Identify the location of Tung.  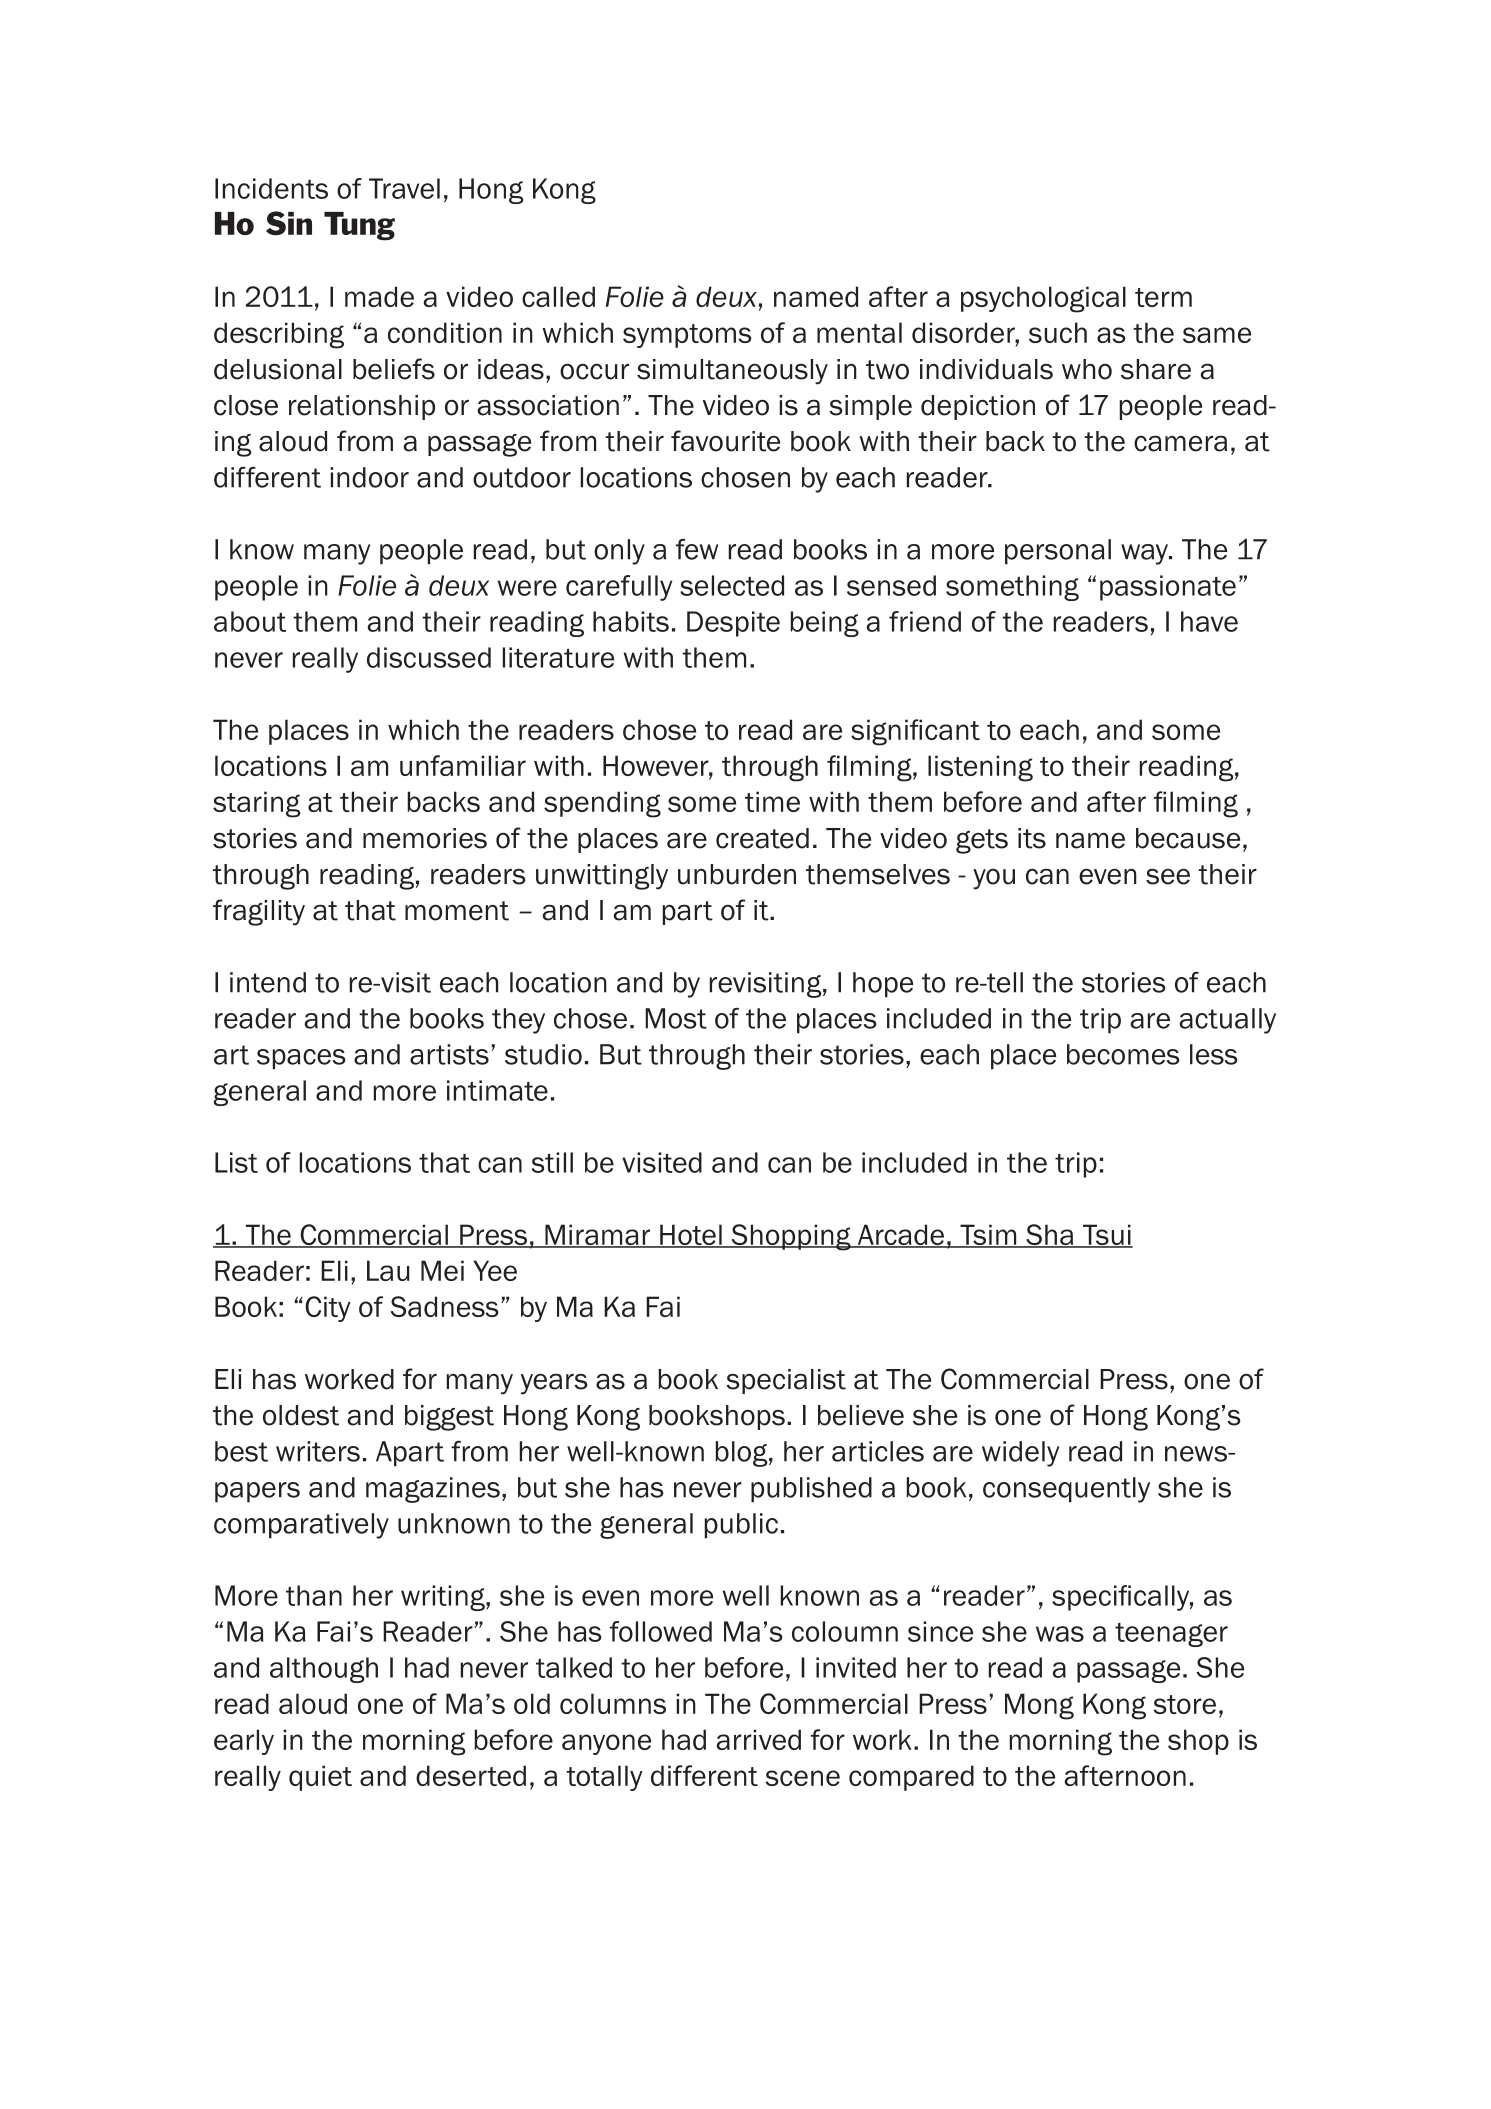
(359, 226).
